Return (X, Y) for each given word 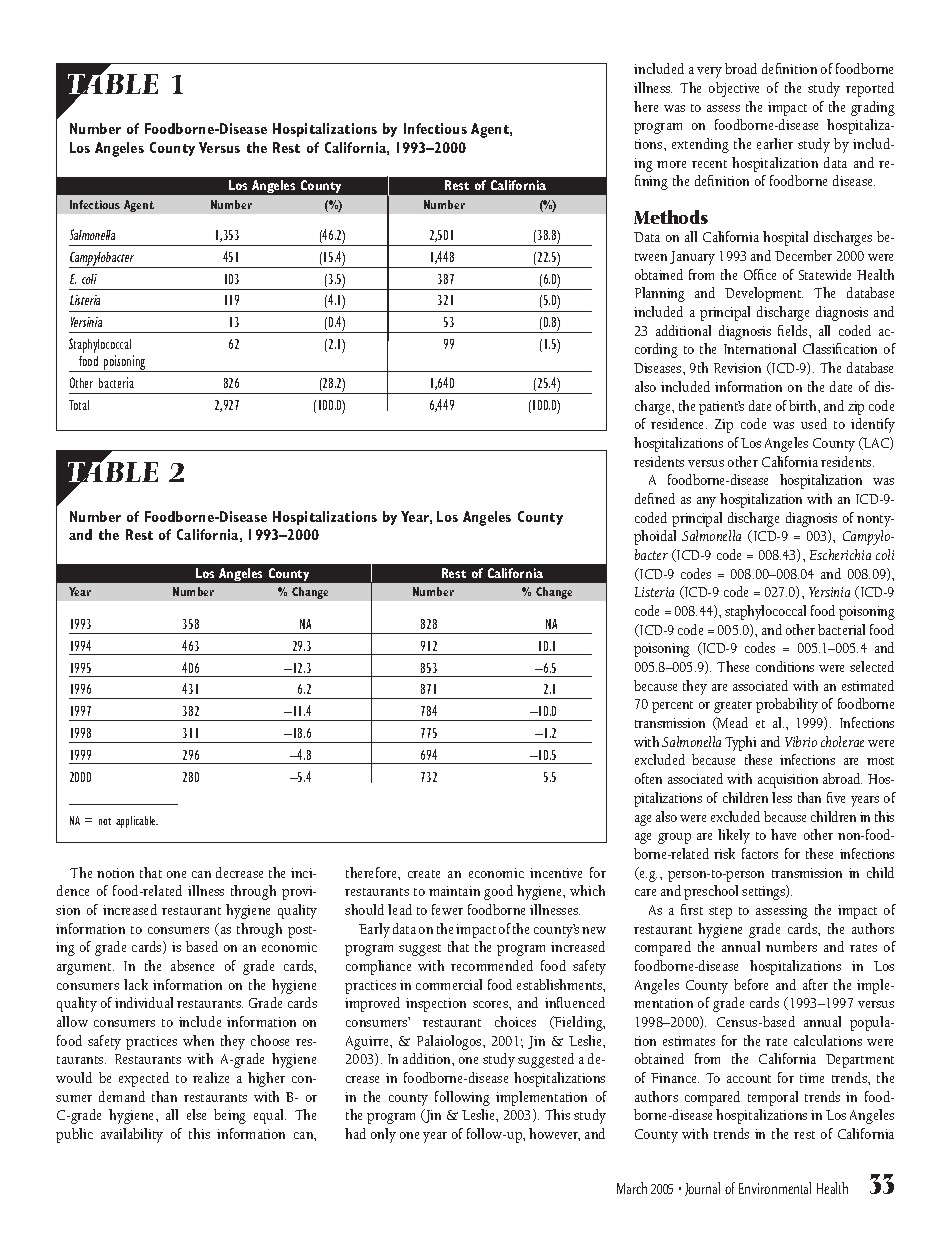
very (709, 72)
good (498, 892)
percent (672, 707)
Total (79, 405)
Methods (671, 217)
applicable (137, 822)
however (554, 1134)
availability (132, 1135)
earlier (775, 143)
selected (872, 666)
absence (192, 965)
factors (760, 853)
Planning (660, 294)
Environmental (775, 1188)
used (814, 423)
